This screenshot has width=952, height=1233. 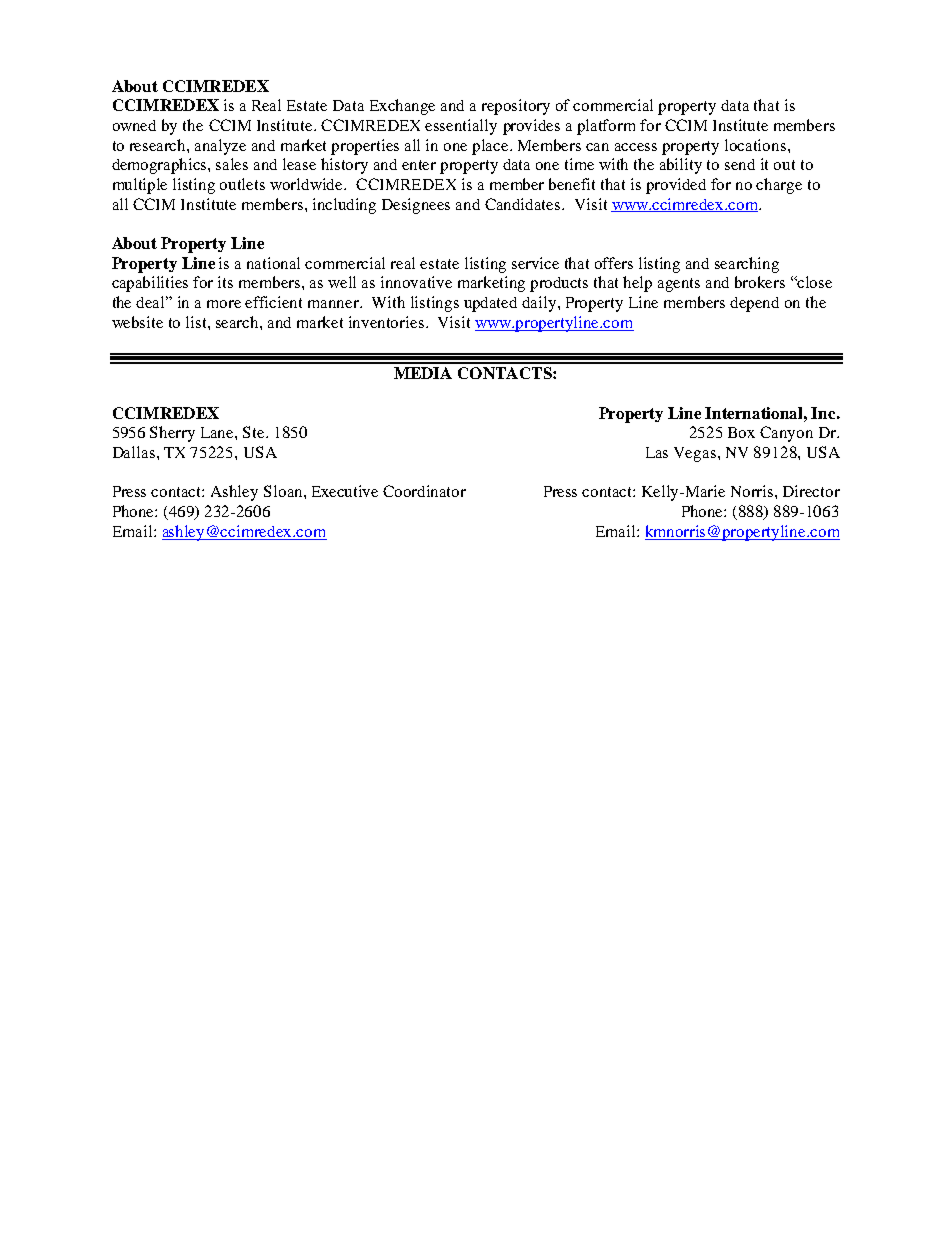 I want to click on depend, so click(x=754, y=304).
